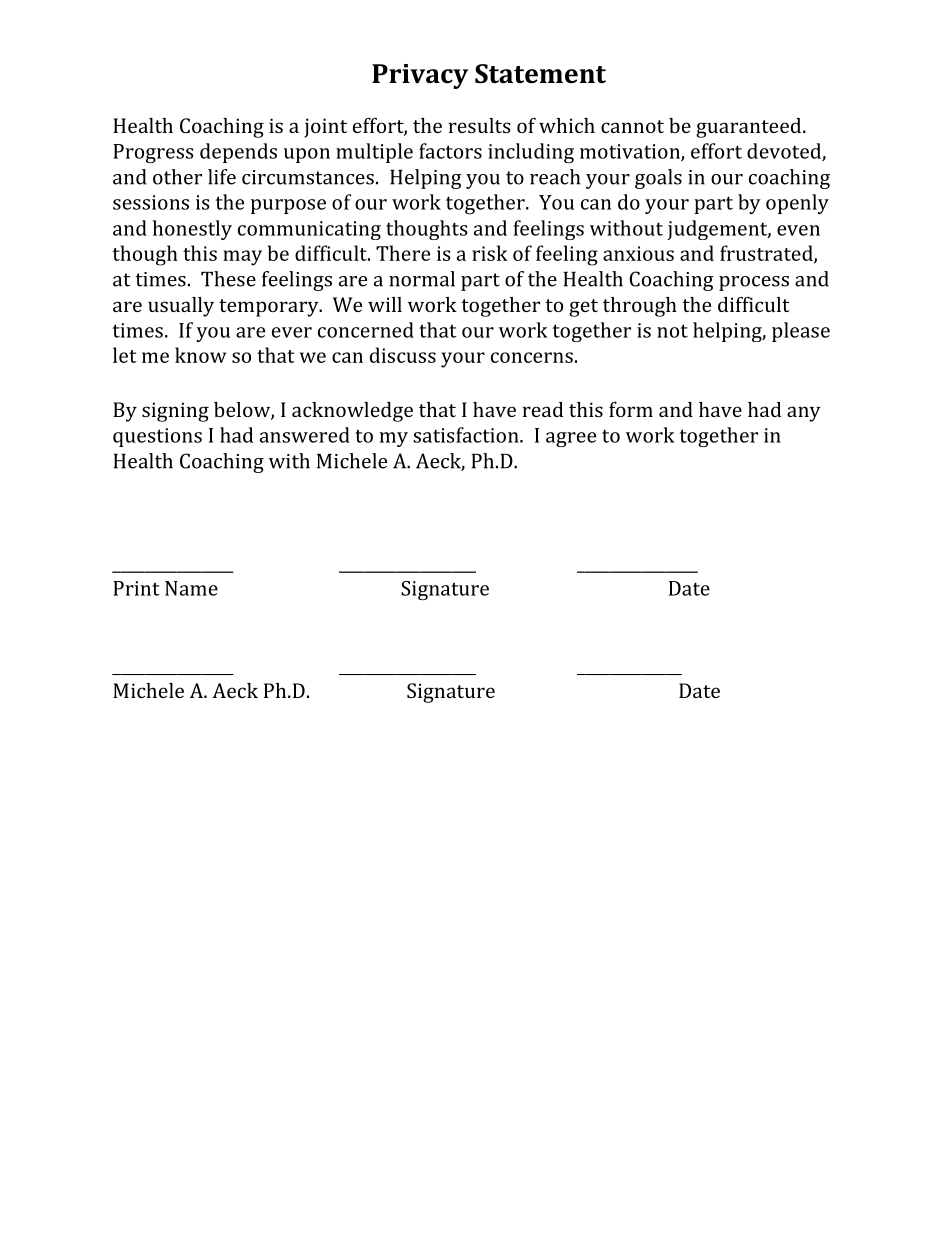 This screenshot has height=1233, width=952. I want to click on agree, so click(571, 439).
